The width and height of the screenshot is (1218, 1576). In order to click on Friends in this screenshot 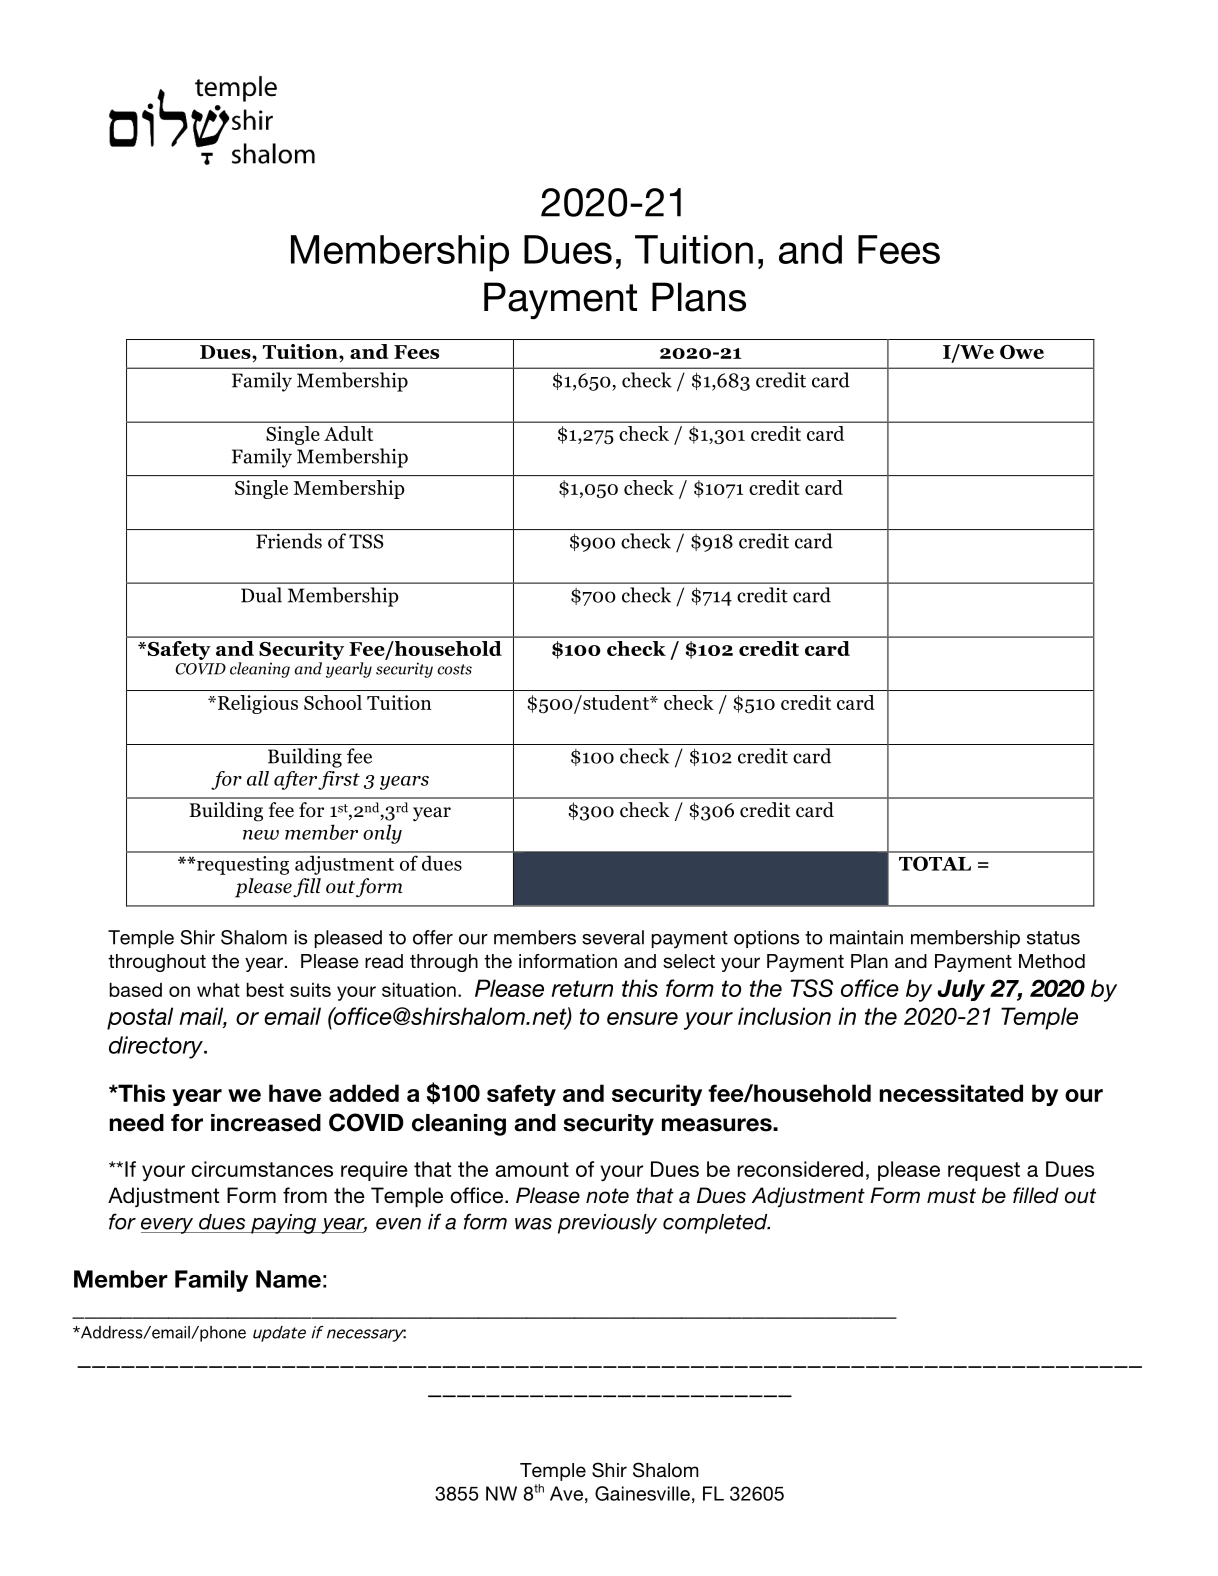, I will do `click(289, 541)`.
